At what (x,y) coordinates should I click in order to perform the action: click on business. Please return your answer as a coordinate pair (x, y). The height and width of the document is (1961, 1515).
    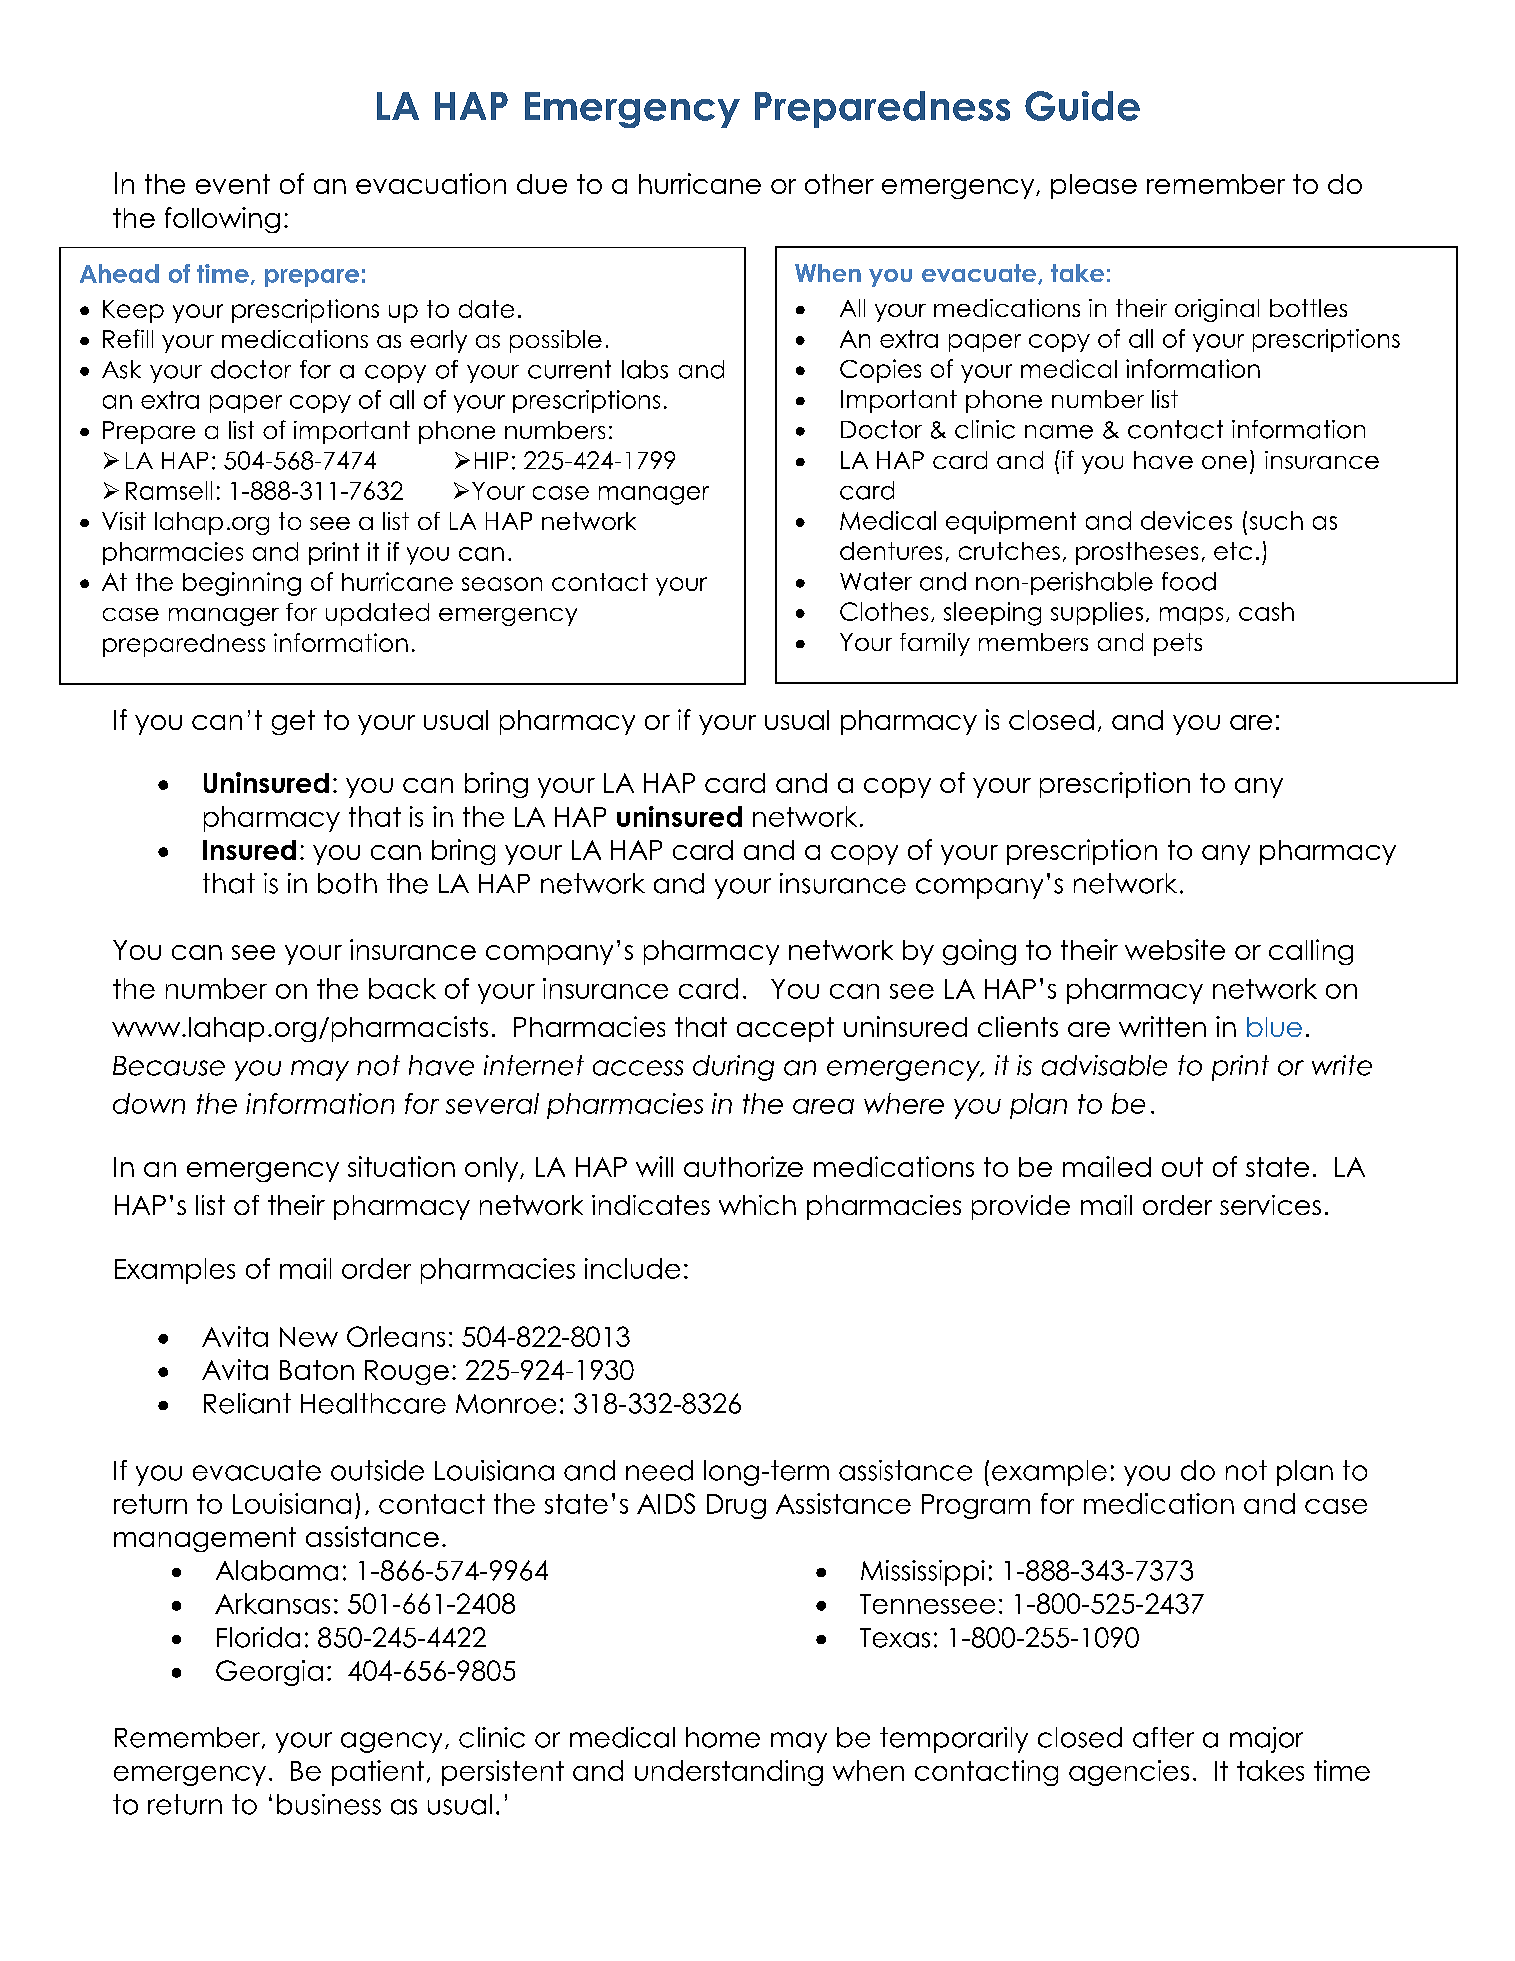
    Looking at the image, I should click on (329, 1804).
